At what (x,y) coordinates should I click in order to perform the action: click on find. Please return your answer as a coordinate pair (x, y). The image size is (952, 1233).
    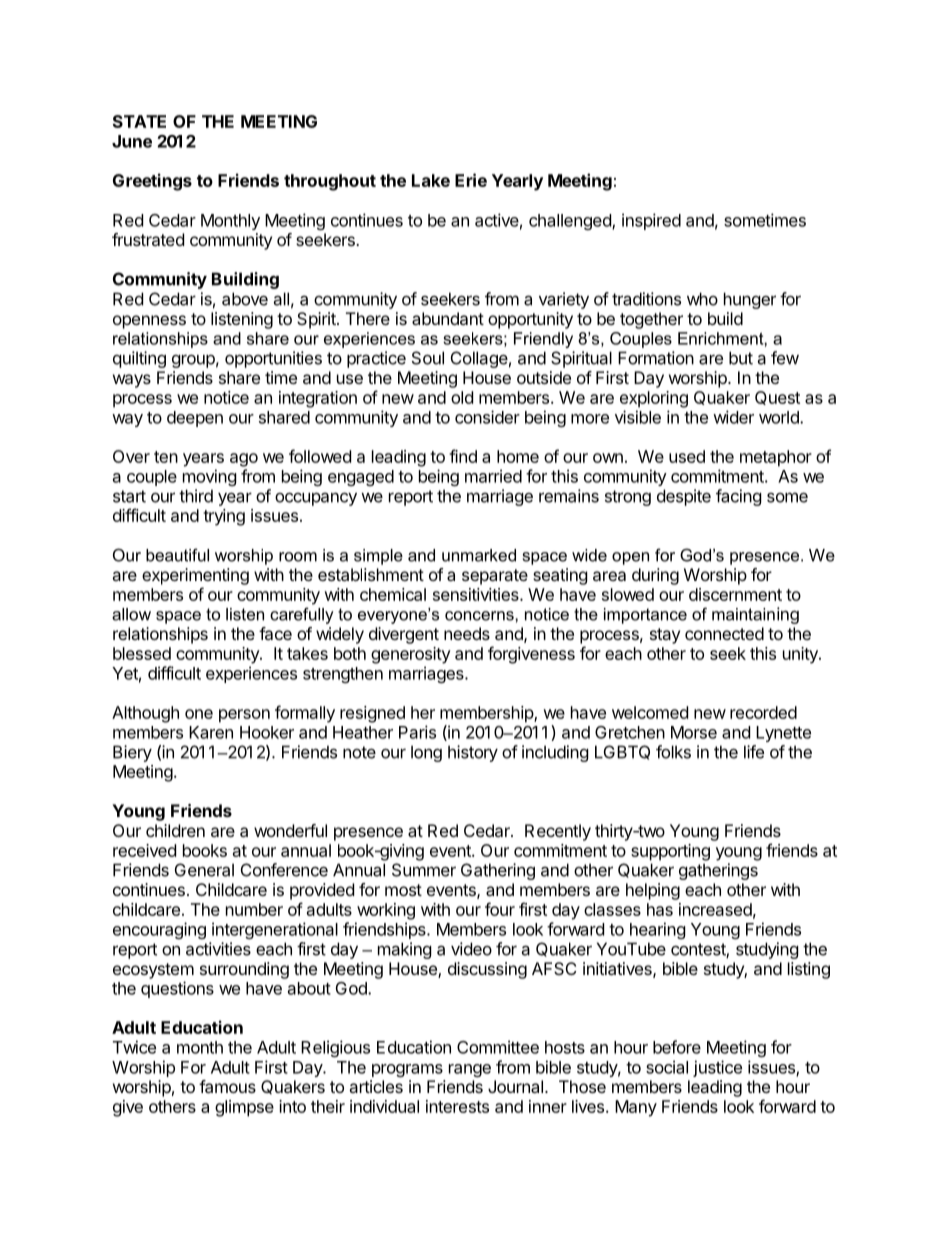
    Looking at the image, I should click on (463, 456).
